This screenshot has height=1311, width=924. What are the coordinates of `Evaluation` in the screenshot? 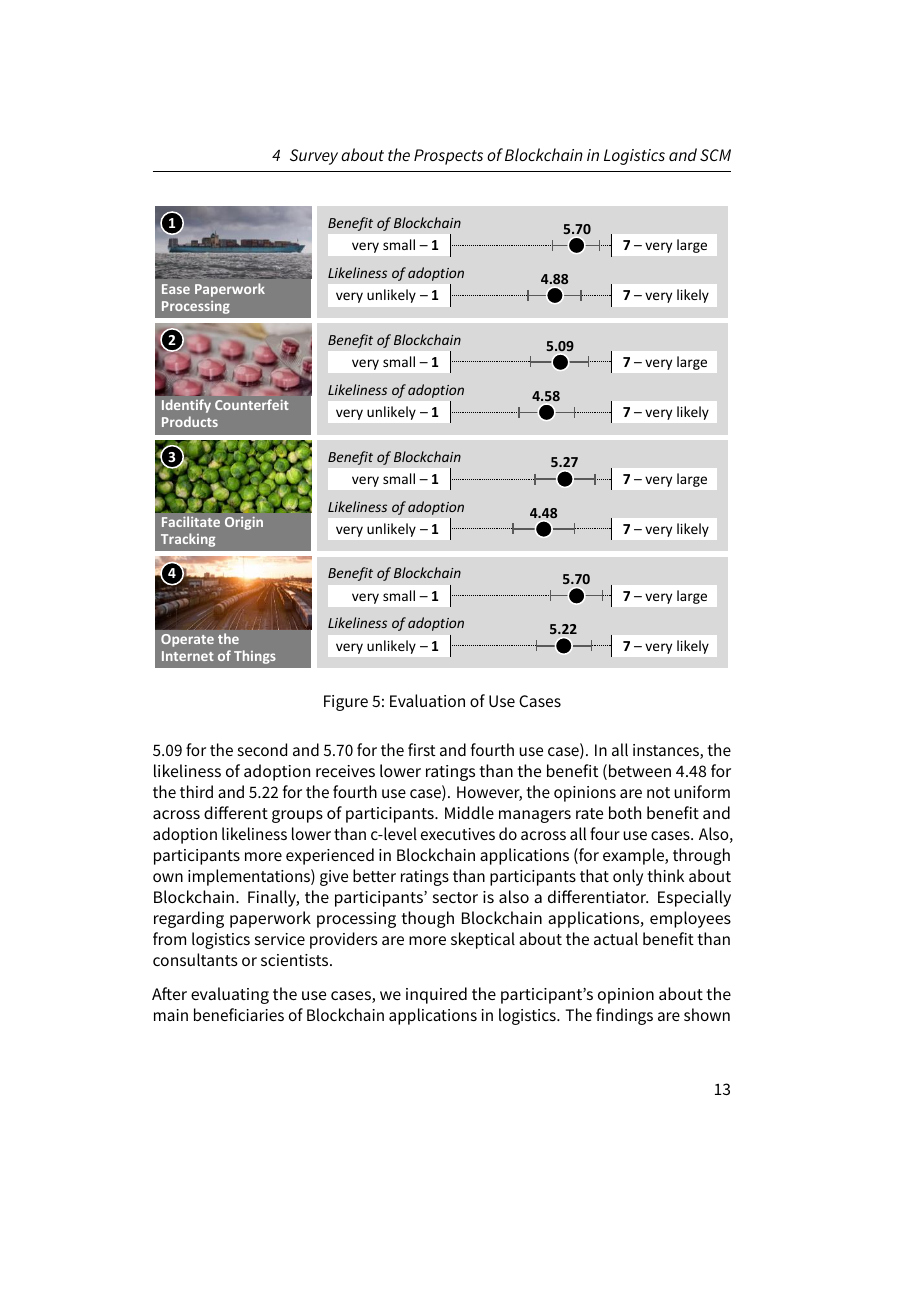 It's located at (427, 700).
